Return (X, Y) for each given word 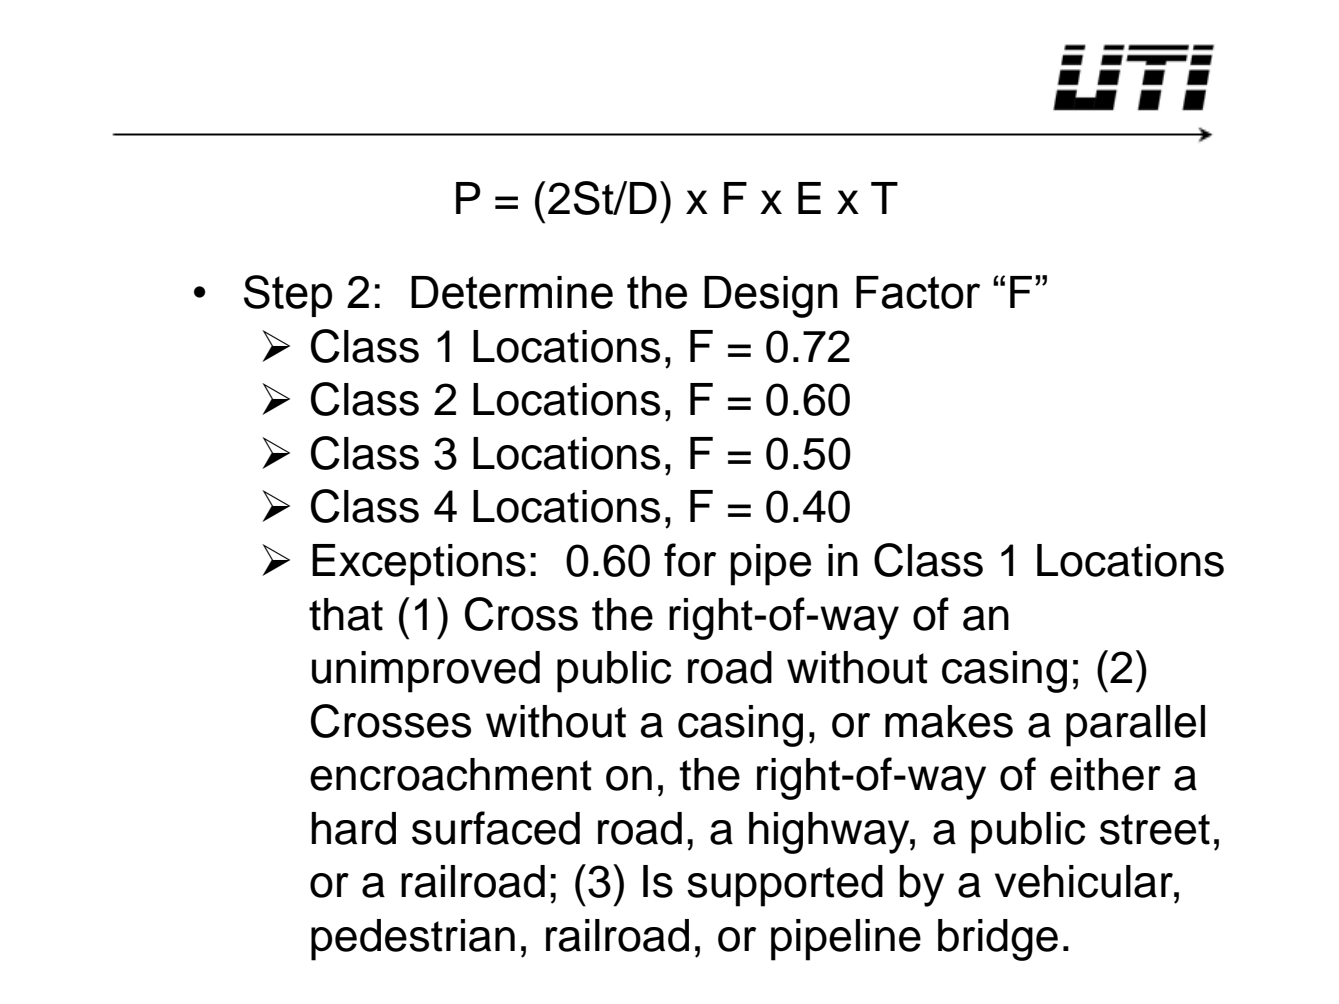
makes (949, 721)
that (346, 614)
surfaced (496, 828)
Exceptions (419, 565)
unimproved (426, 672)
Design (771, 297)
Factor (918, 292)
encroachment (451, 774)
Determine (512, 292)
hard (353, 828)
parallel (1135, 726)
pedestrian (413, 940)
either (1105, 774)
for (690, 560)
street (1155, 829)
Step (288, 296)
